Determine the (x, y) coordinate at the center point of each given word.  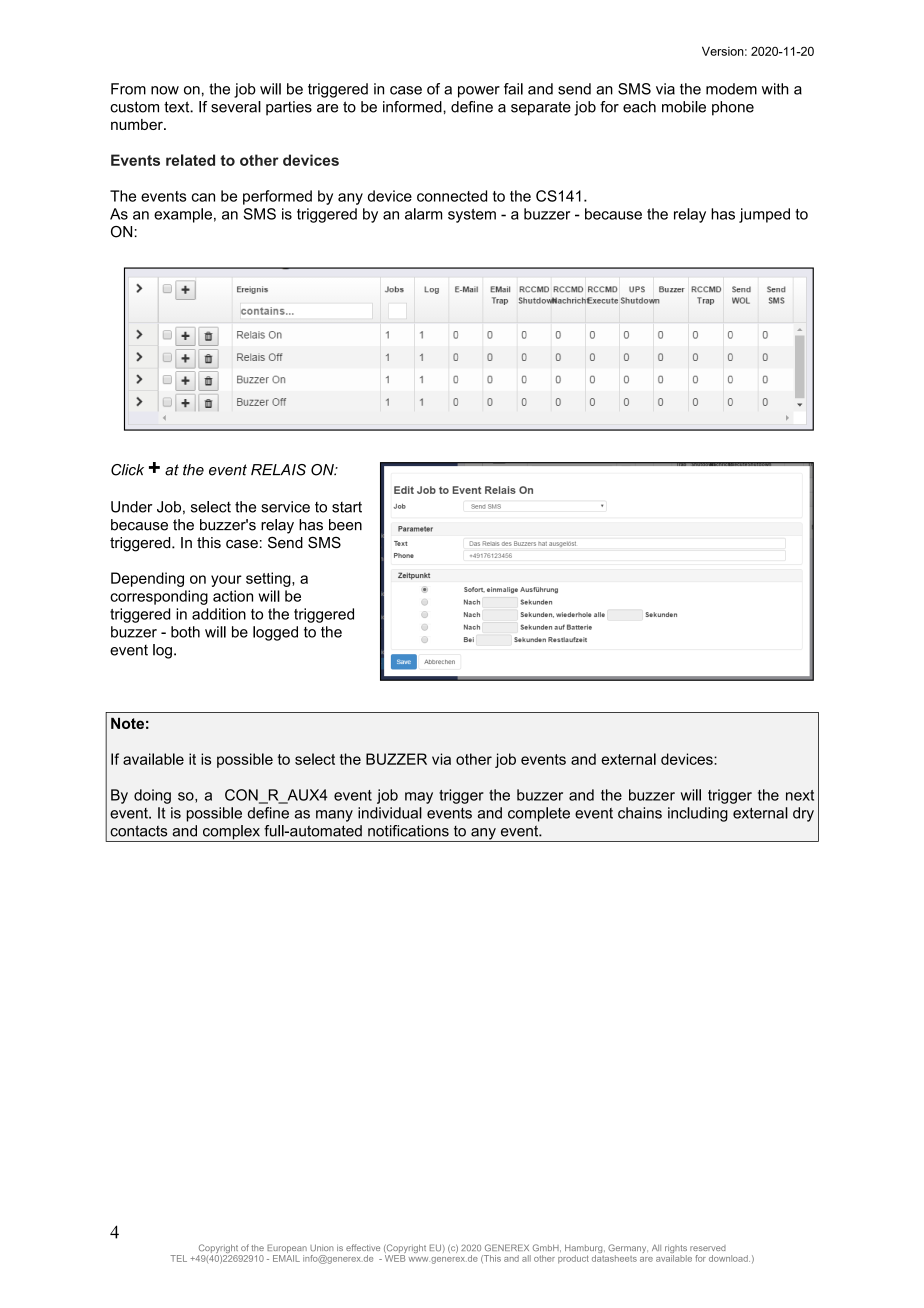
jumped (764, 215)
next (800, 795)
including (698, 814)
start (347, 507)
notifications (408, 831)
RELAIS (278, 470)
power (479, 92)
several (236, 107)
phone (733, 108)
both (185, 632)
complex (231, 833)
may (419, 798)
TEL (178, 1258)
